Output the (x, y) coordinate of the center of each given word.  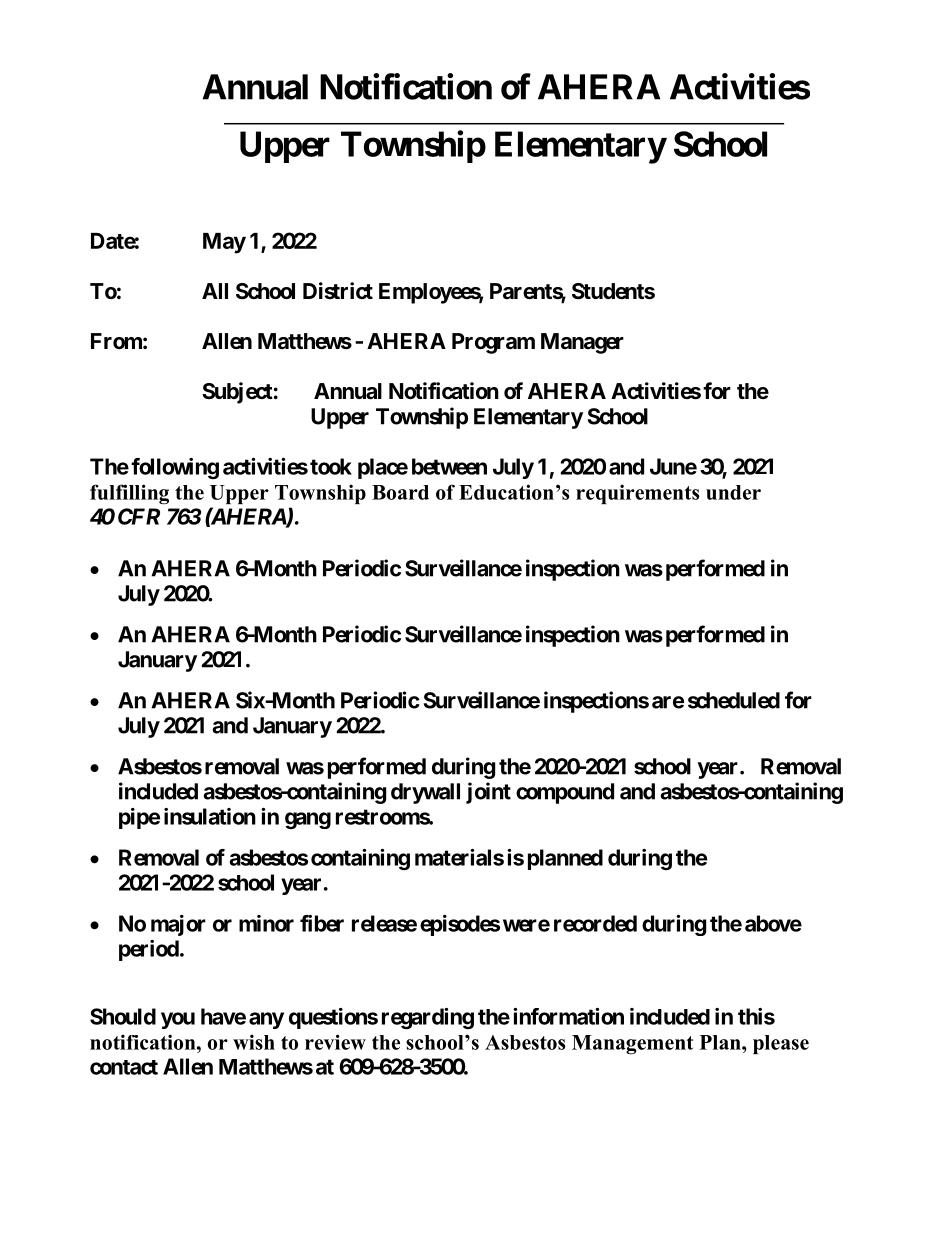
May (224, 243)
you (178, 1020)
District (338, 291)
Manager (582, 343)
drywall (425, 793)
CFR (139, 516)
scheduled (734, 700)
